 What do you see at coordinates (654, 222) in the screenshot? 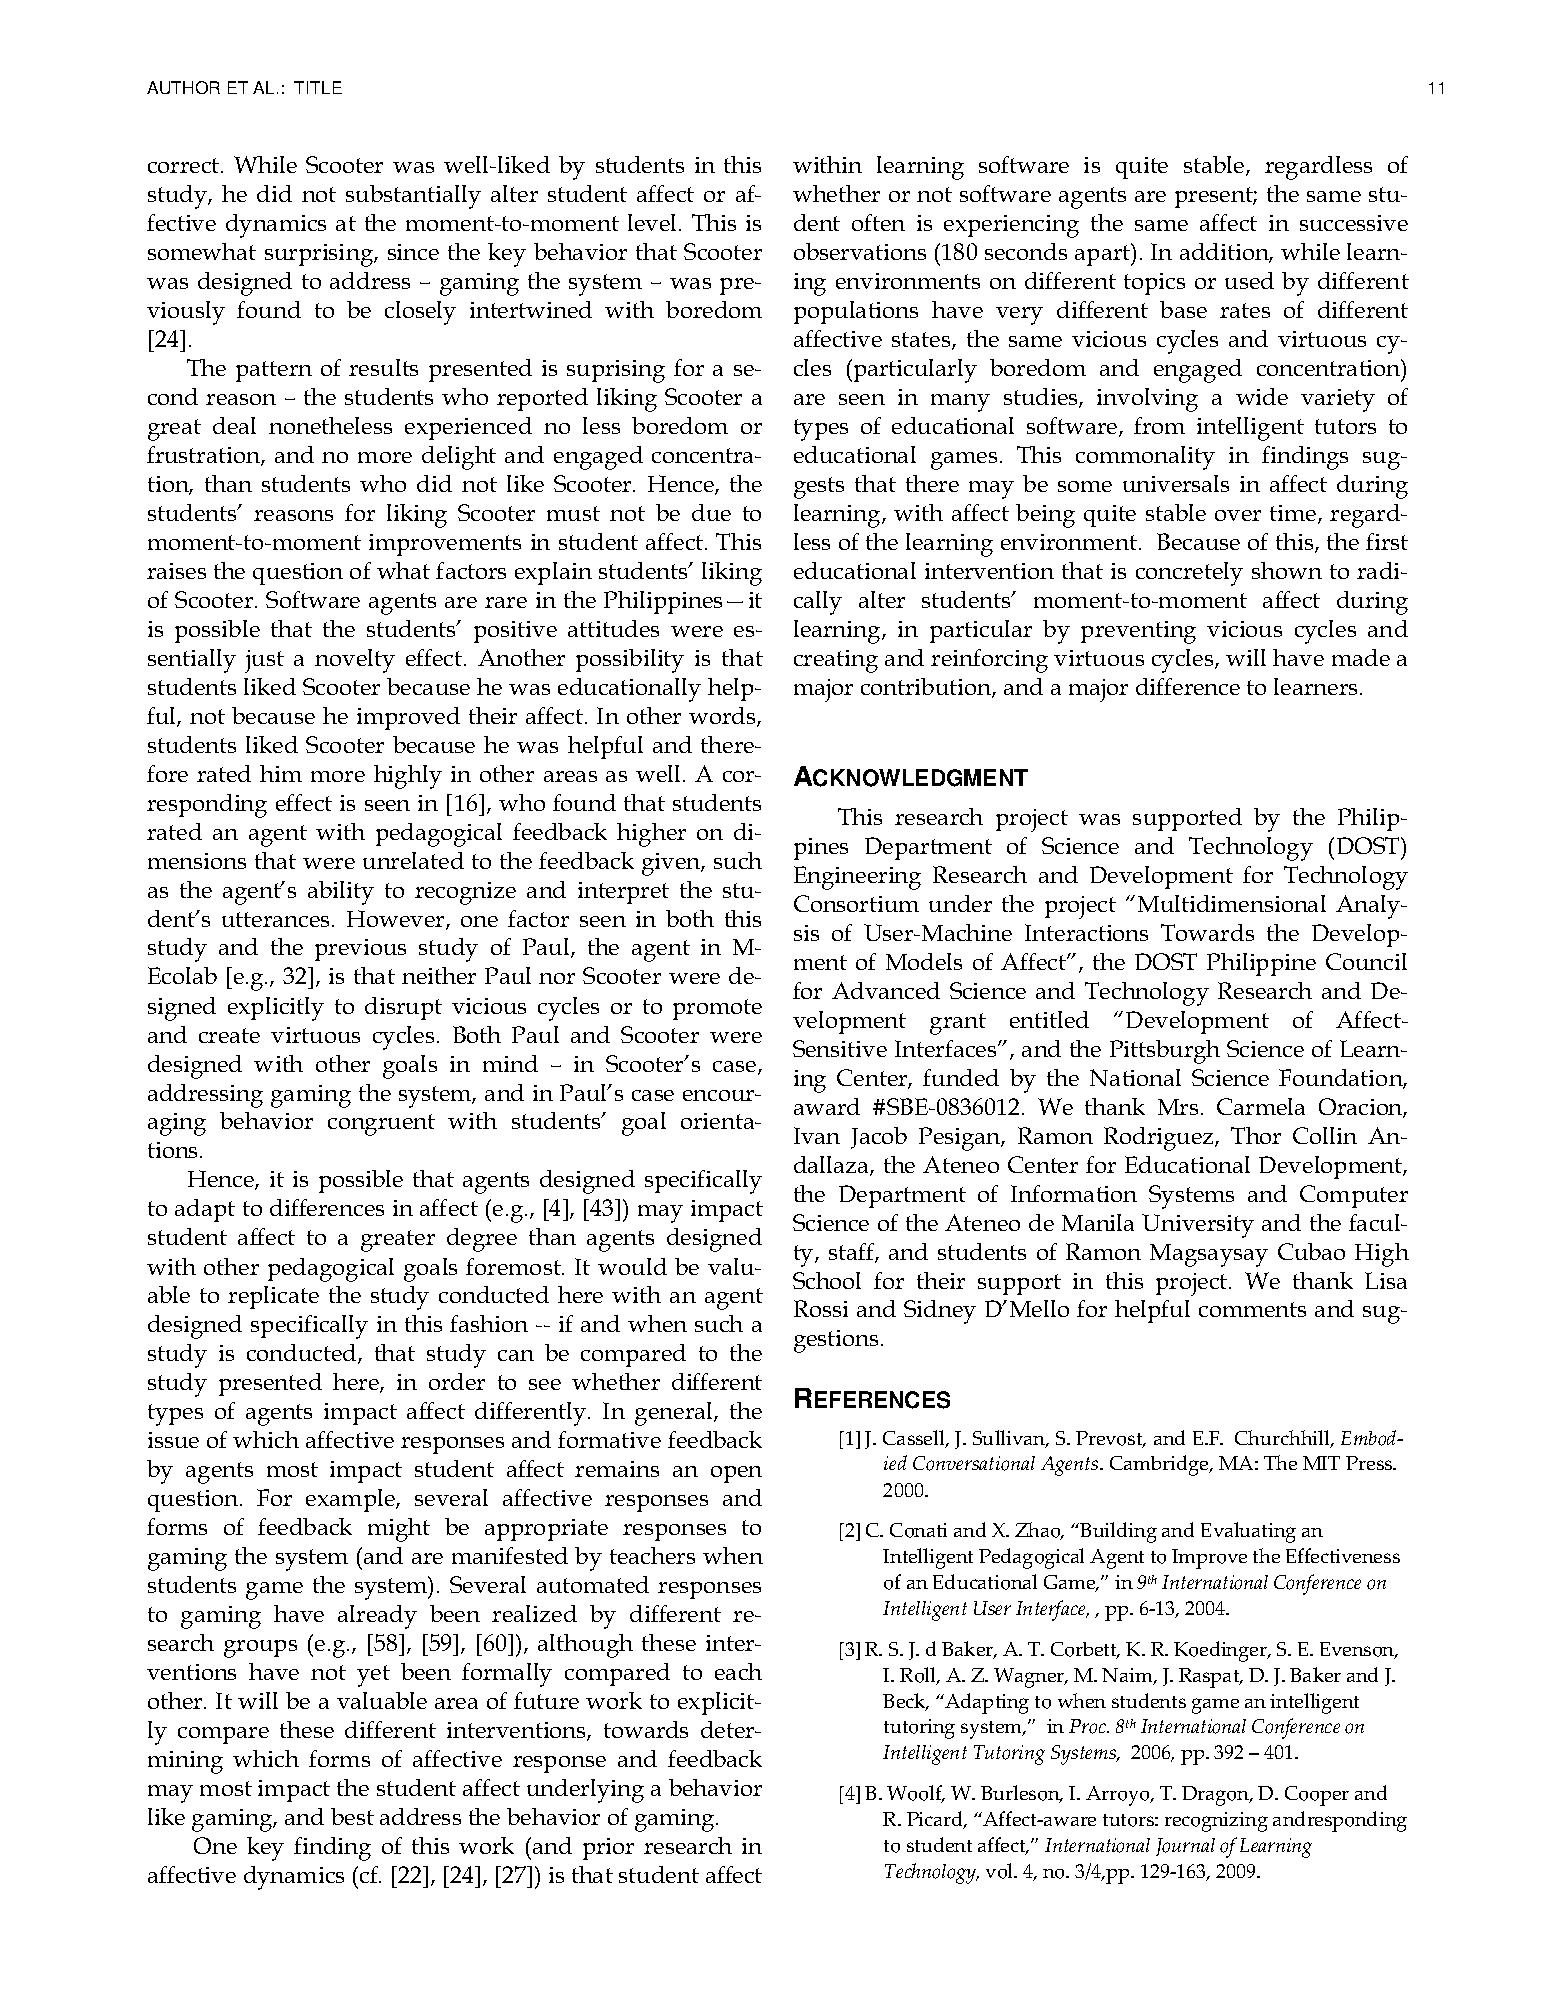
I see `level` at bounding box center [654, 222].
